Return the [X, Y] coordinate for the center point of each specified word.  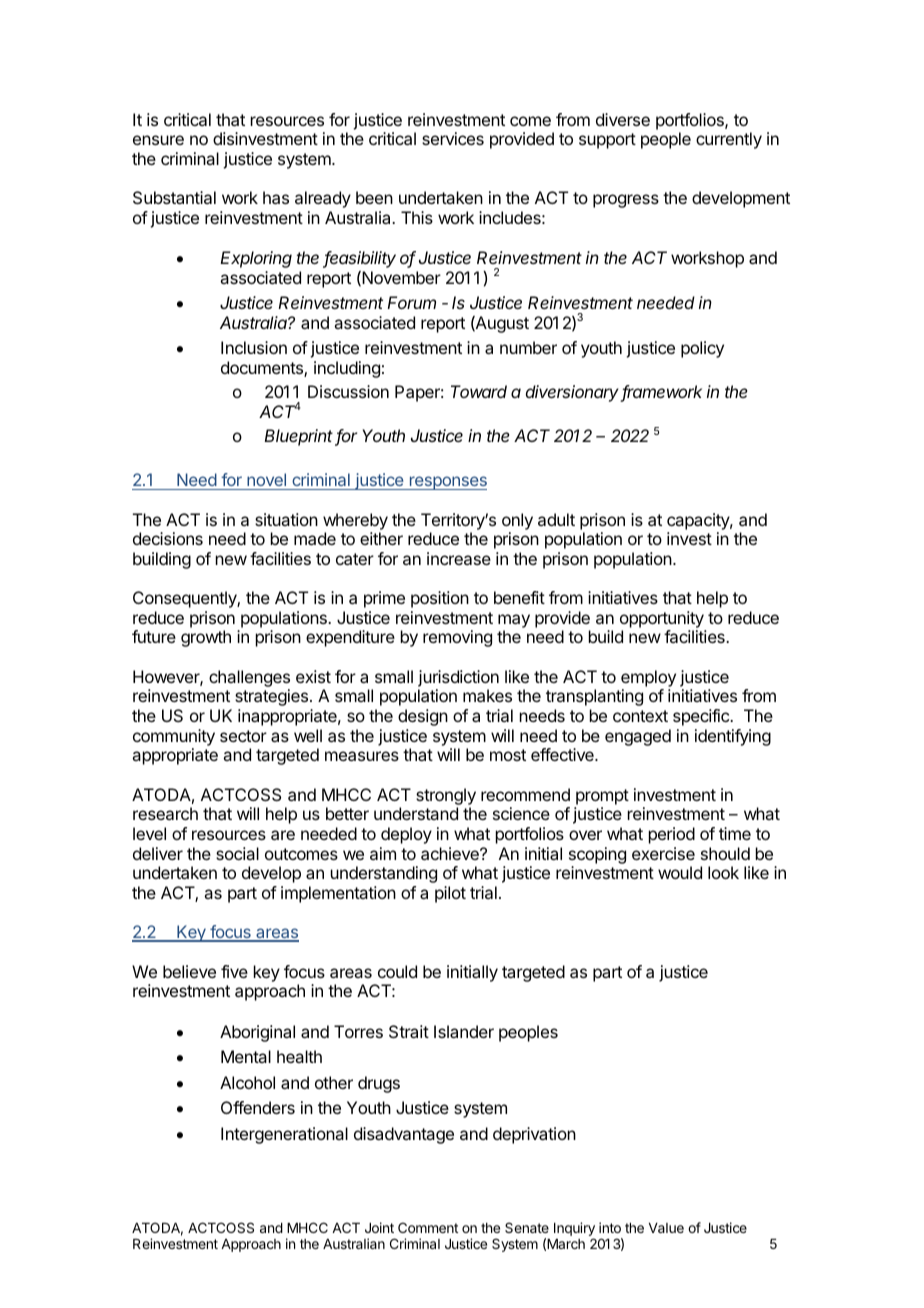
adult [556, 519]
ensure [158, 140]
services [453, 138]
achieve [451, 853]
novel [266, 481]
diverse [623, 119]
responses [447, 483]
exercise [663, 853]
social [237, 853]
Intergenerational [284, 1135]
